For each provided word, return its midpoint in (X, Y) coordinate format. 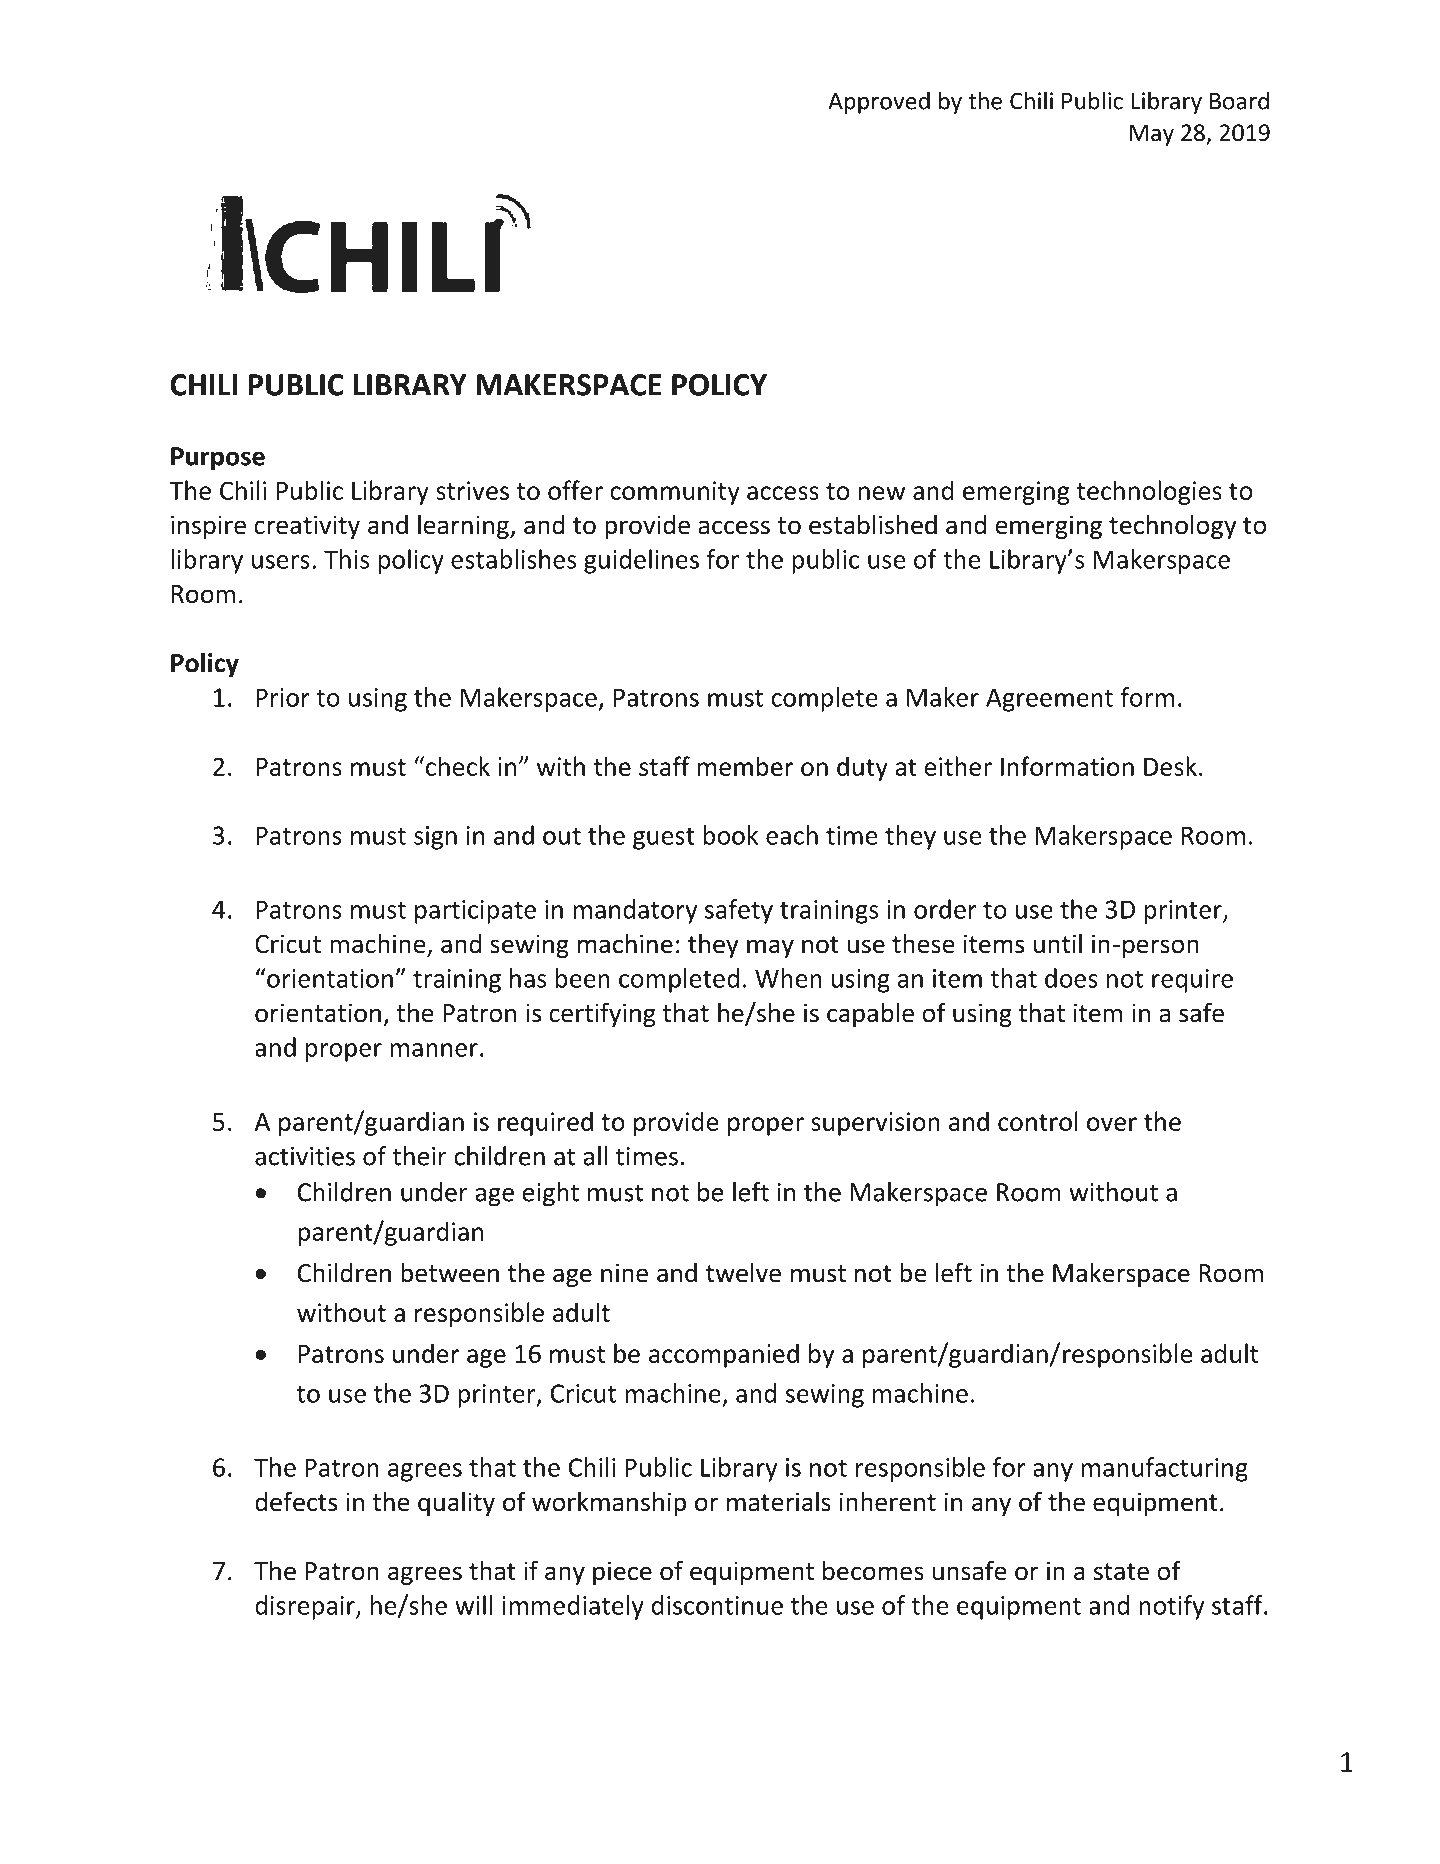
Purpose (218, 459)
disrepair (306, 1607)
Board (1239, 100)
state (1121, 1572)
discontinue (717, 1605)
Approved (879, 102)
